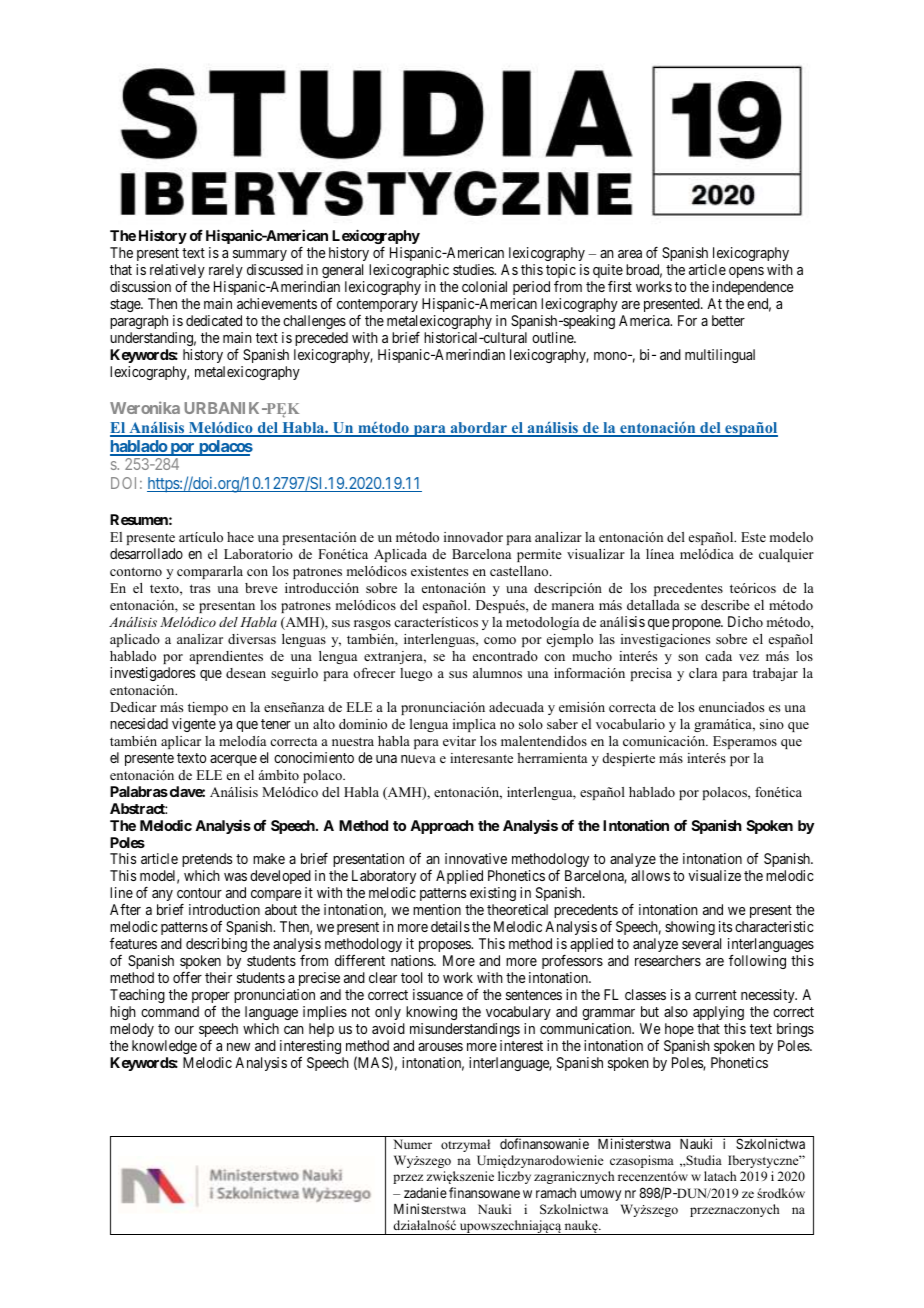 The image size is (924, 1308). I want to click on rarely, so click(226, 271).
